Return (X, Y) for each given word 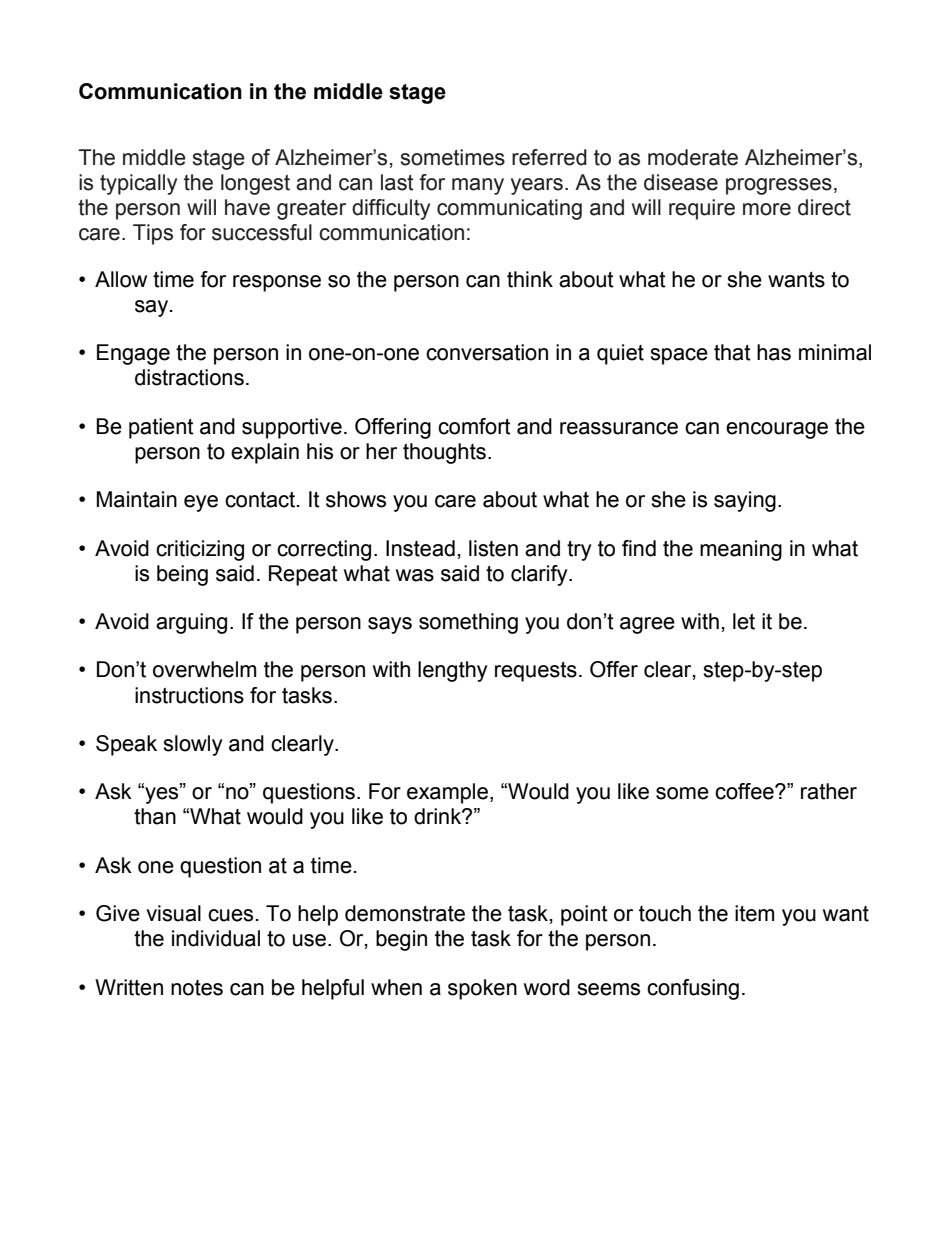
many (478, 186)
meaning (741, 550)
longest (255, 184)
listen (493, 548)
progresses (779, 186)
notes (197, 988)
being (182, 575)
